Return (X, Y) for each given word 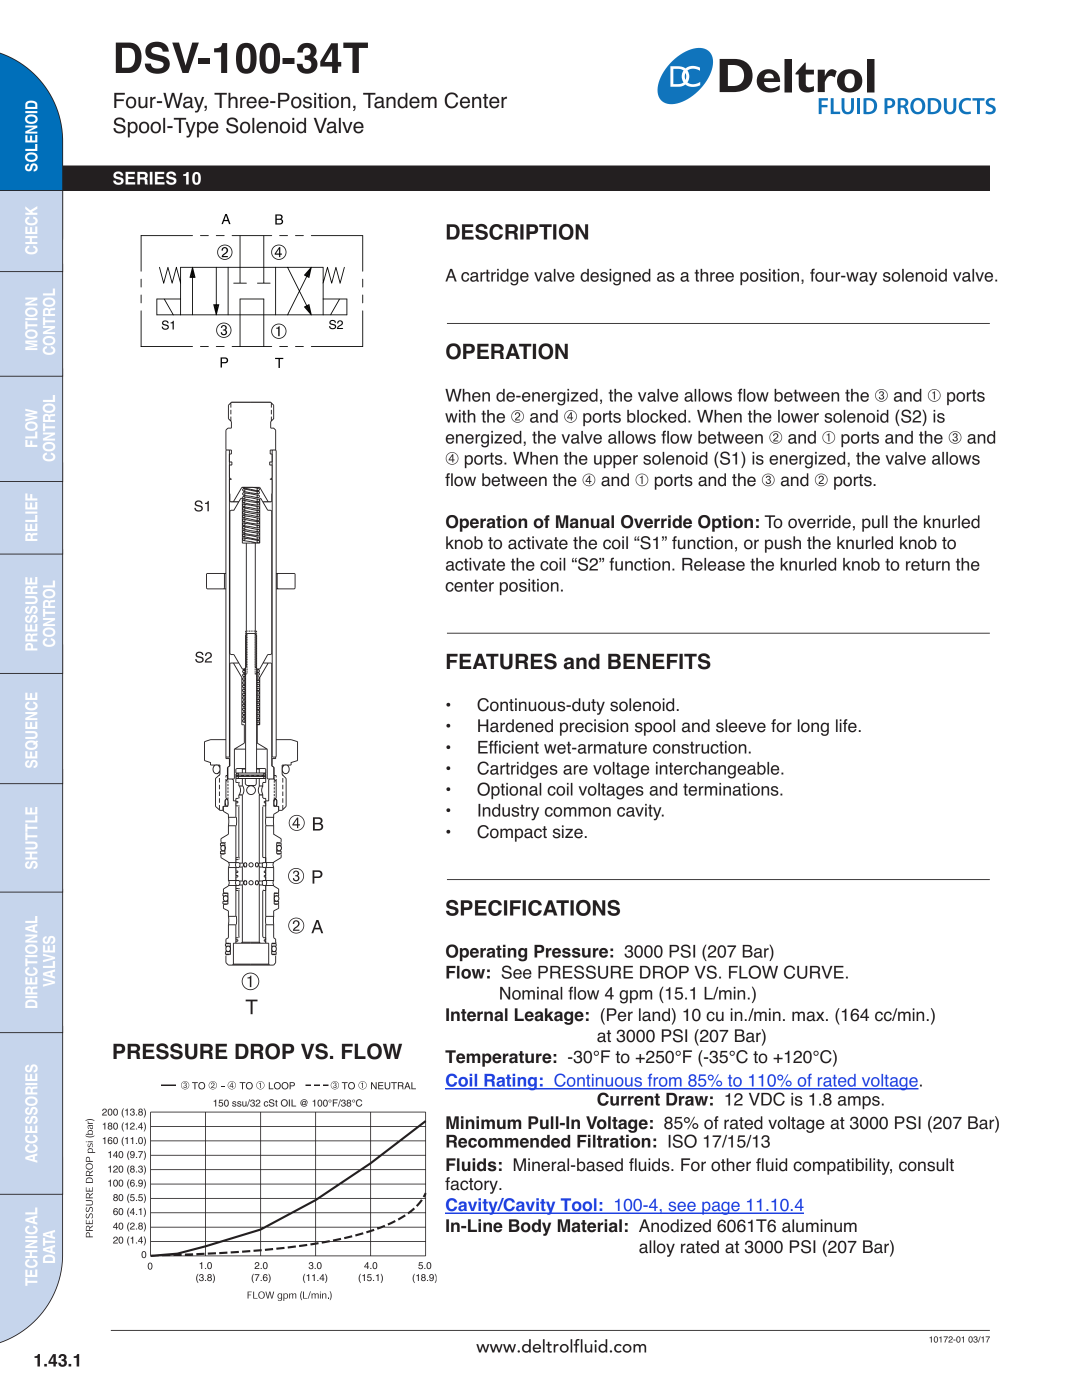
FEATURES (501, 661)
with (460, 416)
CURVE (814, 972)
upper (616, 461)
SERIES (145, 178)
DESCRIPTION (517, 232)
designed (615, 277)
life (846, 726)
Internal (477, 1015)
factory (472, 1185)
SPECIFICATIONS (533, 908)
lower (798, 416)
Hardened (515, 726)
